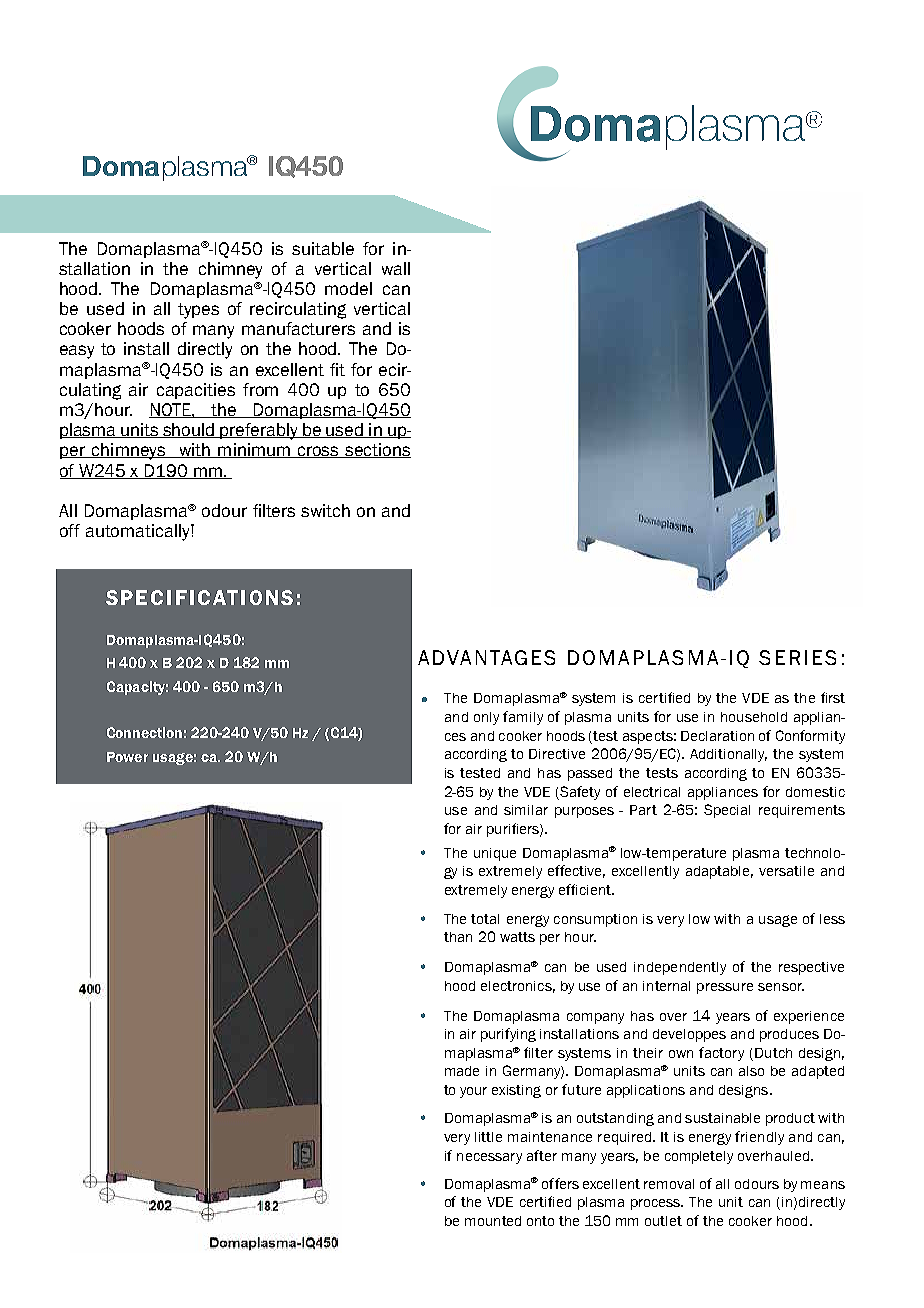 The height and width of the screenshot is (1308, 924). I want to click on types, so click(198, 311).
